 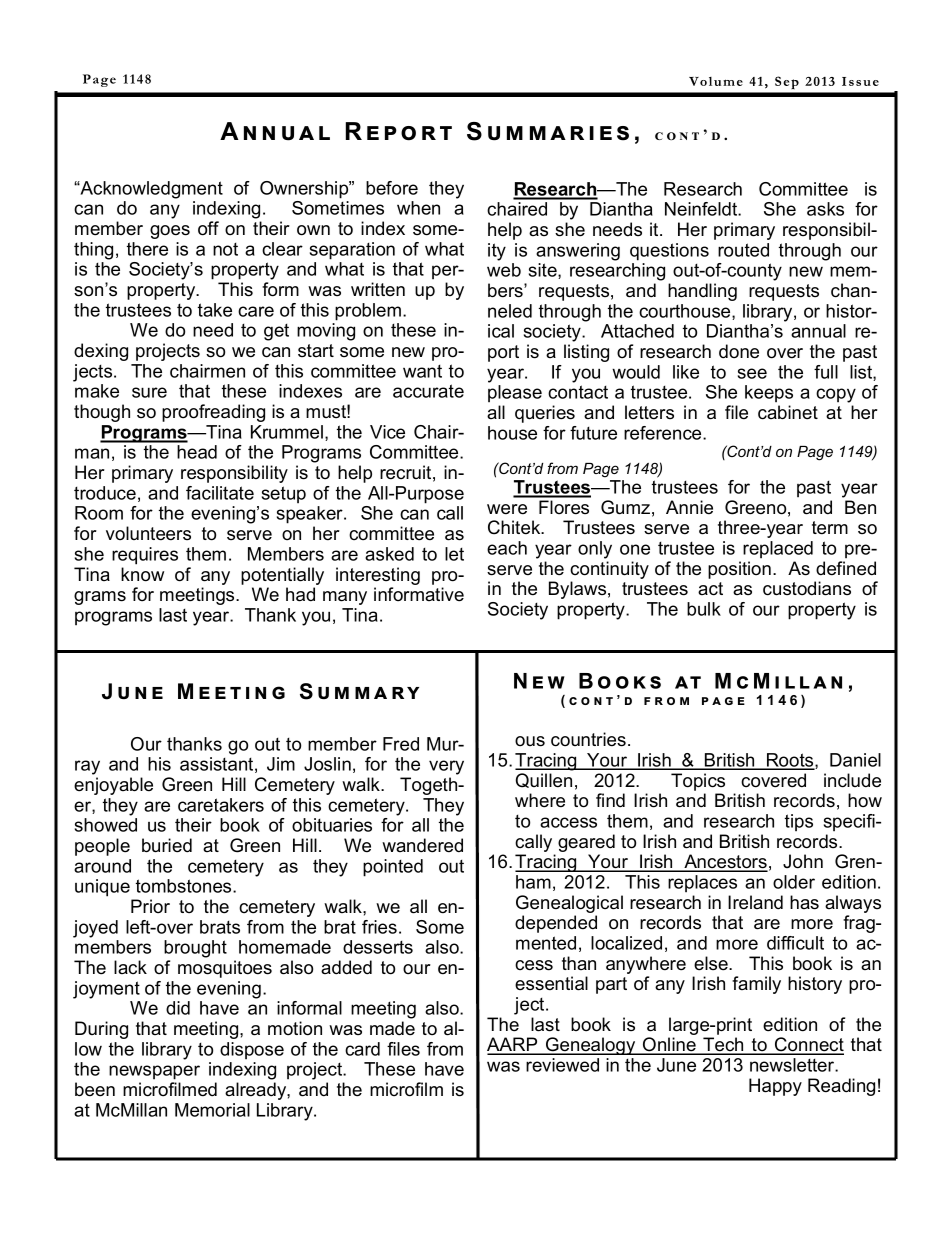 I want to click on had, so click(x=300, y=594).
